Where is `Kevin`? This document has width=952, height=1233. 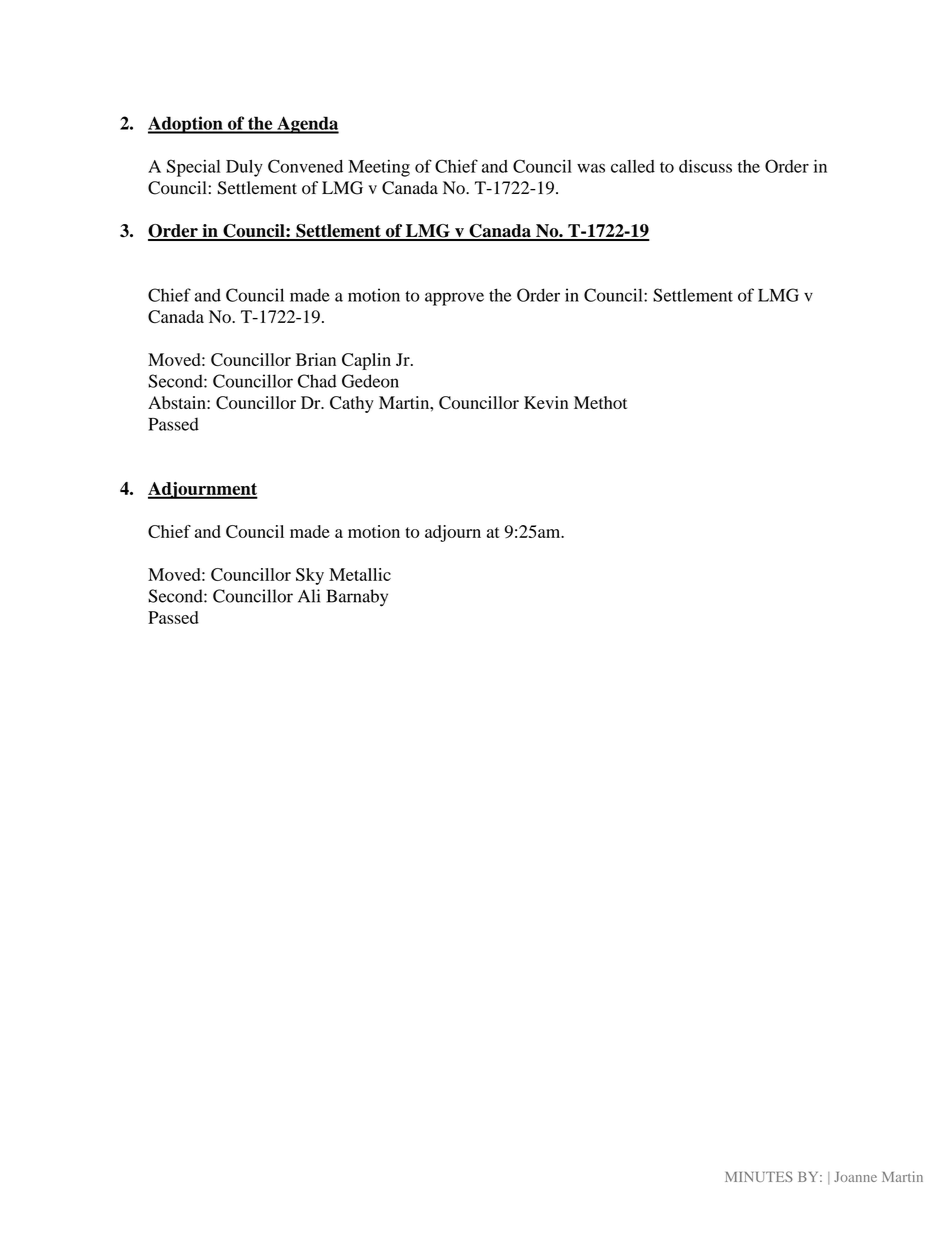
Kevin is located at coordinates (546, 402).
